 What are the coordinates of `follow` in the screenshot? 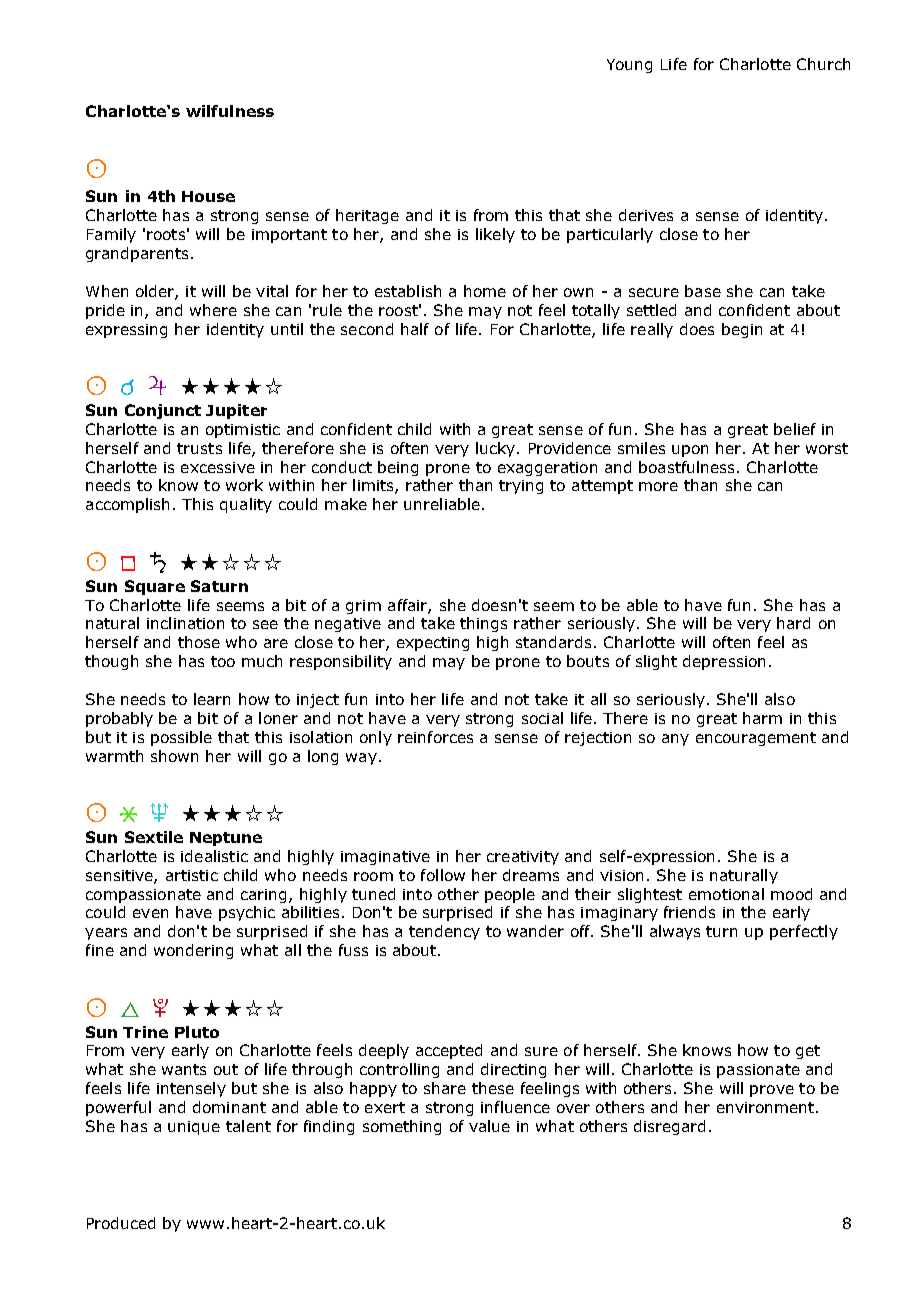 It's located at (443, 875).
